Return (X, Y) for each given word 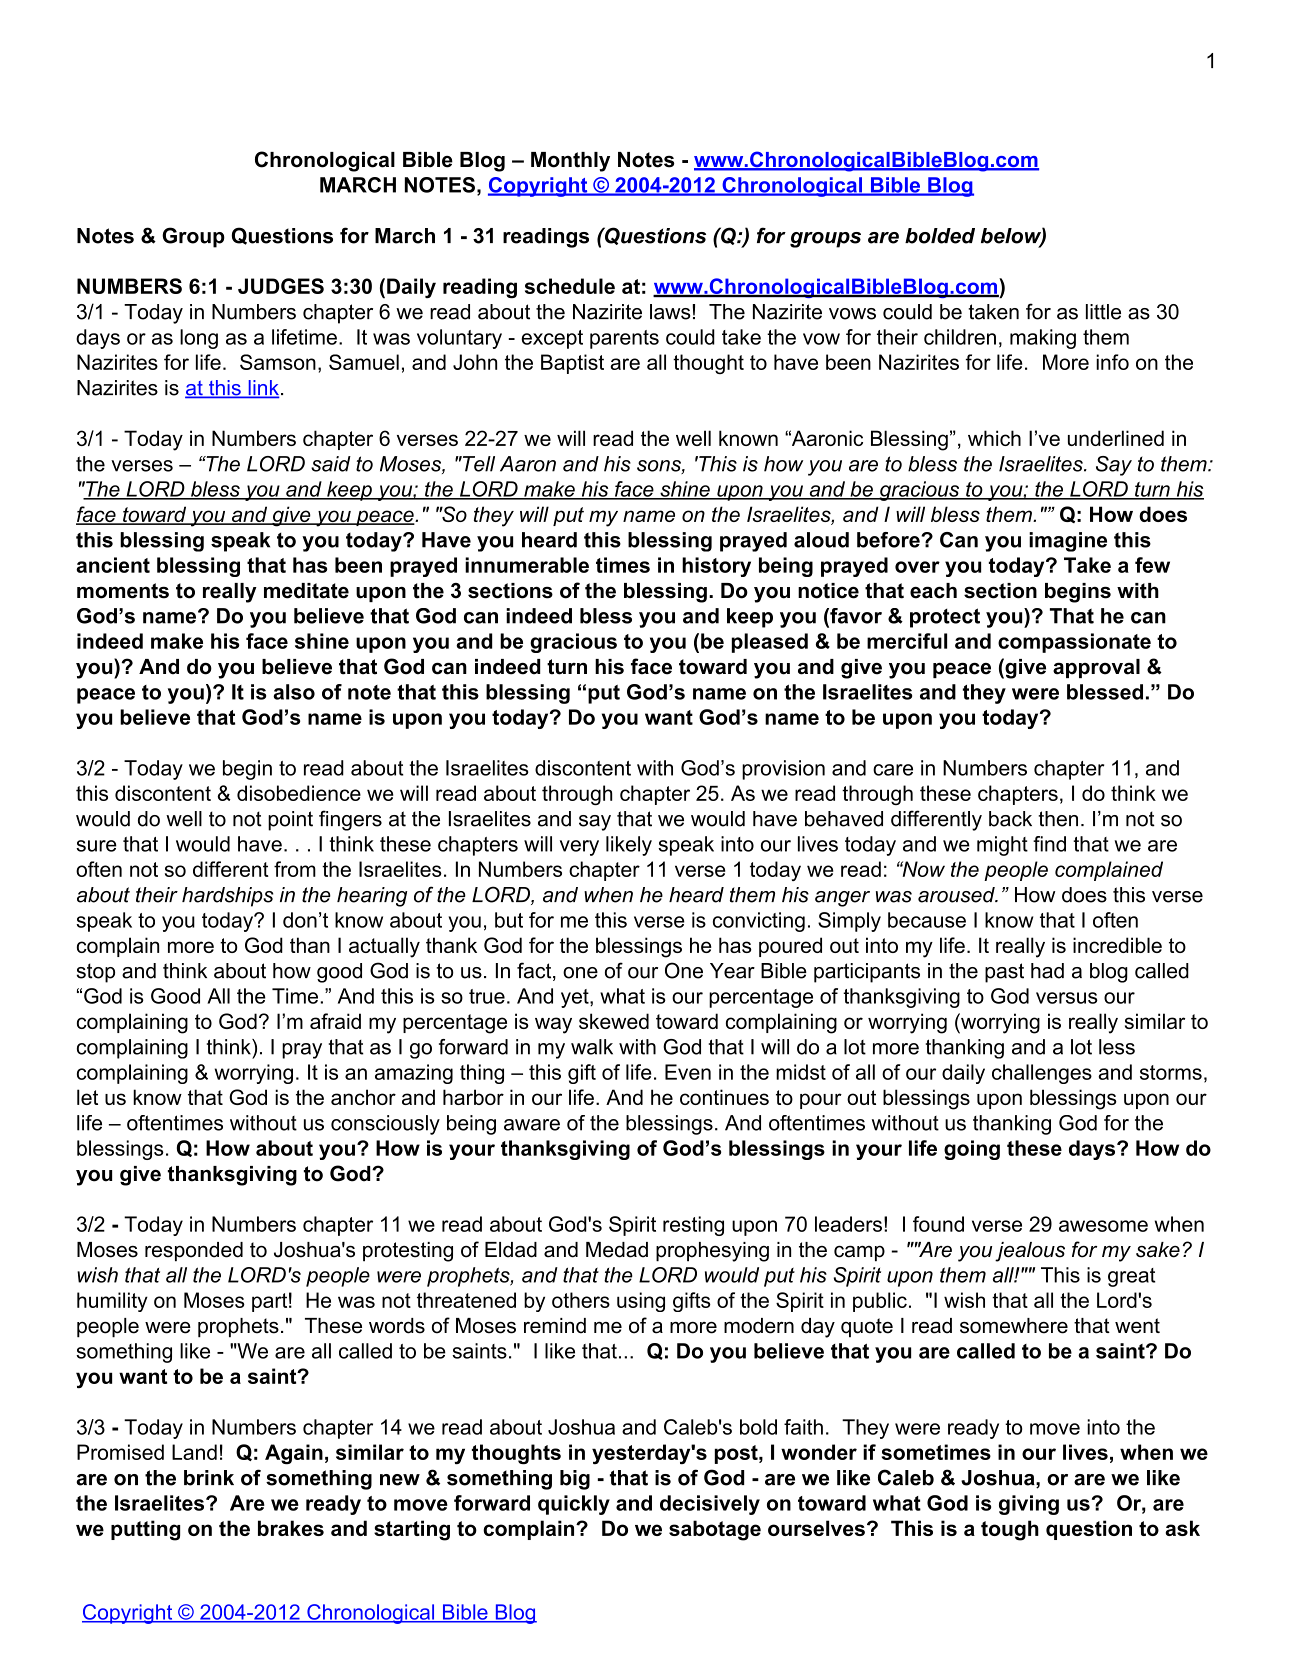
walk (592, 1047)
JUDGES (281, 286)
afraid (335, 1021)
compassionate (1074, 643)
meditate (306, 591)
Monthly (570, 162)
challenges (1042, 1074)
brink (209, 1478)
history (716, 567)
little (1103, 312)
